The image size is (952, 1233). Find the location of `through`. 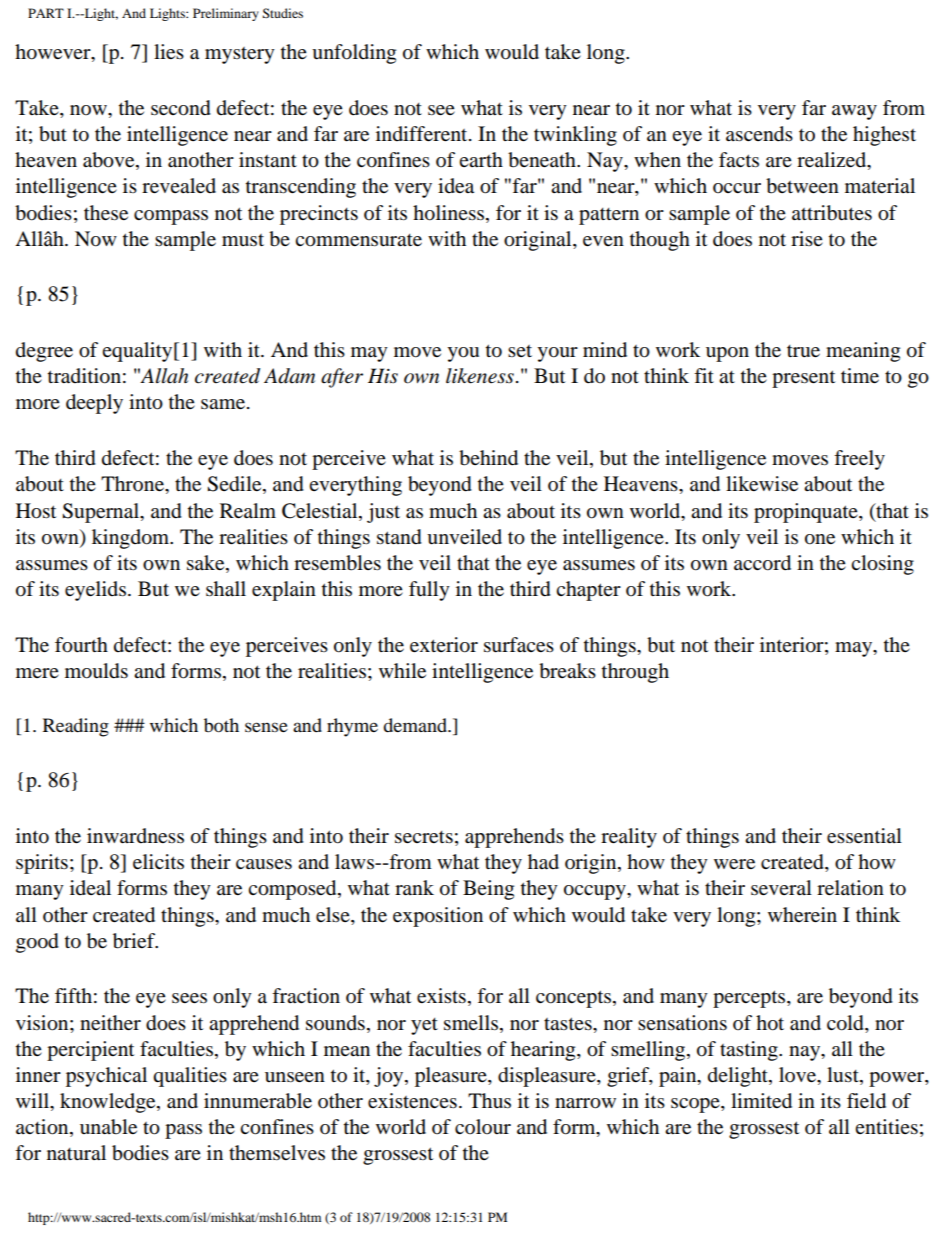

through is located at coordinates (635, 673).
